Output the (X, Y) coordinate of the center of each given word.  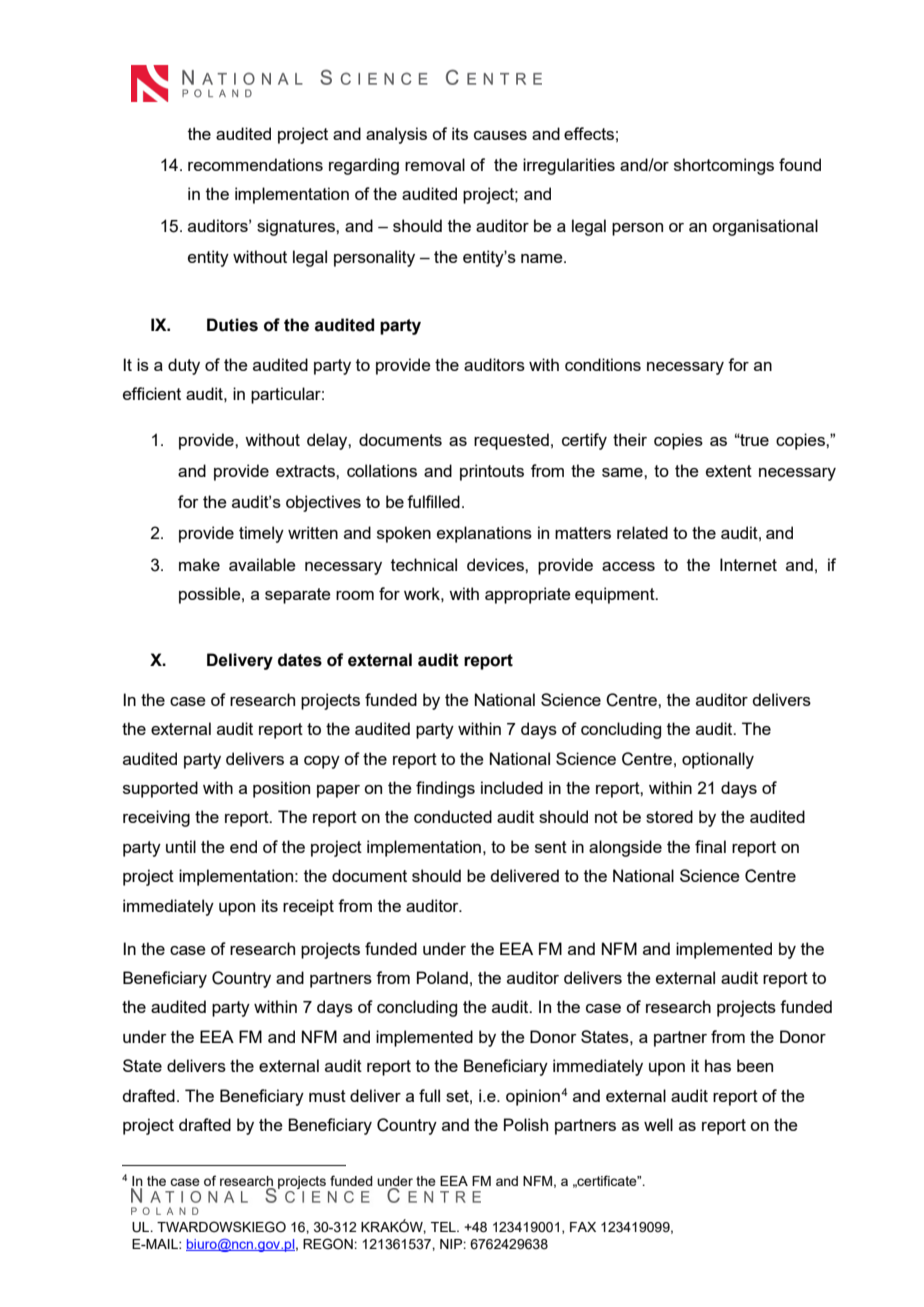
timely (261, 534)
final (710, 846)
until (181, 846)
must (327, 1096)
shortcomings (724, 166)
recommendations (255, 164)
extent (729, 471)
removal (435, 164)
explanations (484, 534)
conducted (453, 816)
